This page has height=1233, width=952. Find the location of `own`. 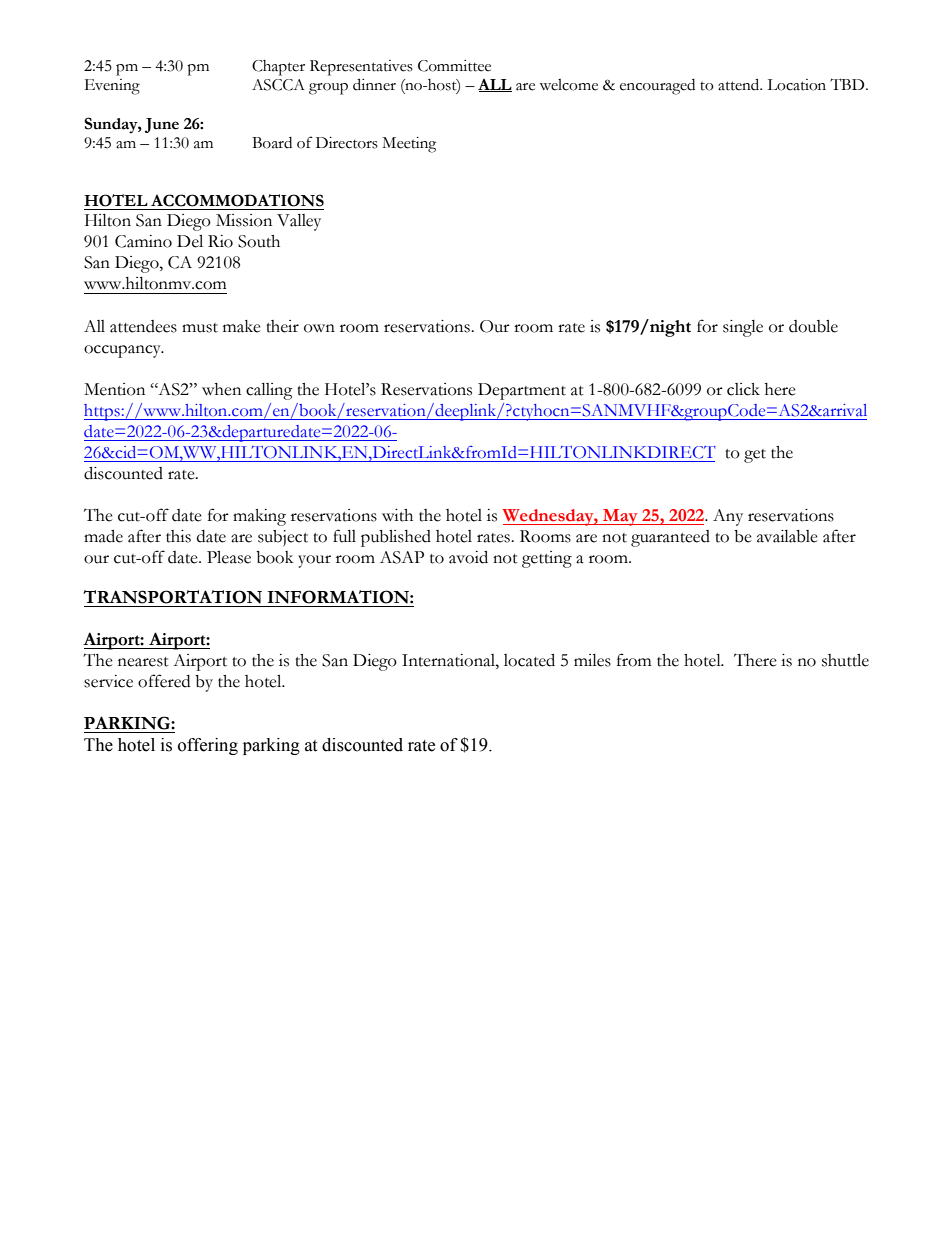

own is located at coordinates (319, 328).
